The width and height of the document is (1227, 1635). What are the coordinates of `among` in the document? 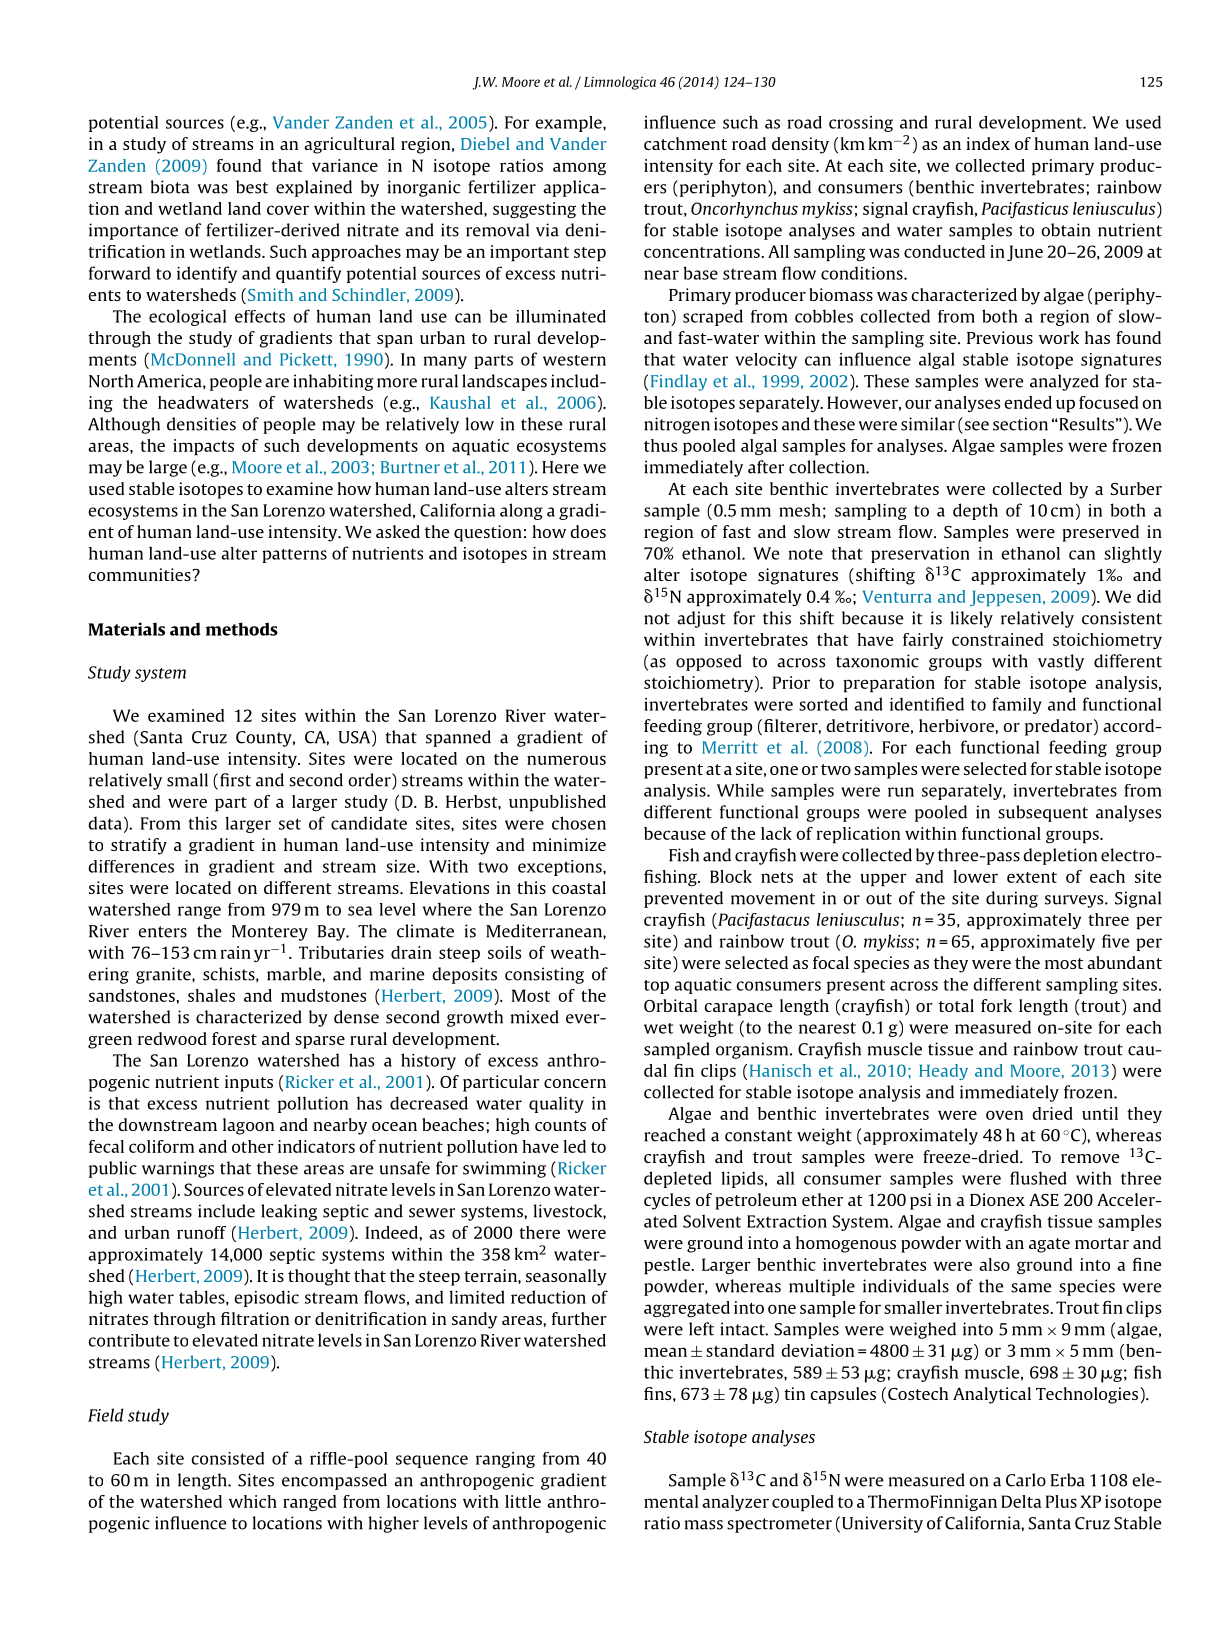 It's located at (579, 168).
